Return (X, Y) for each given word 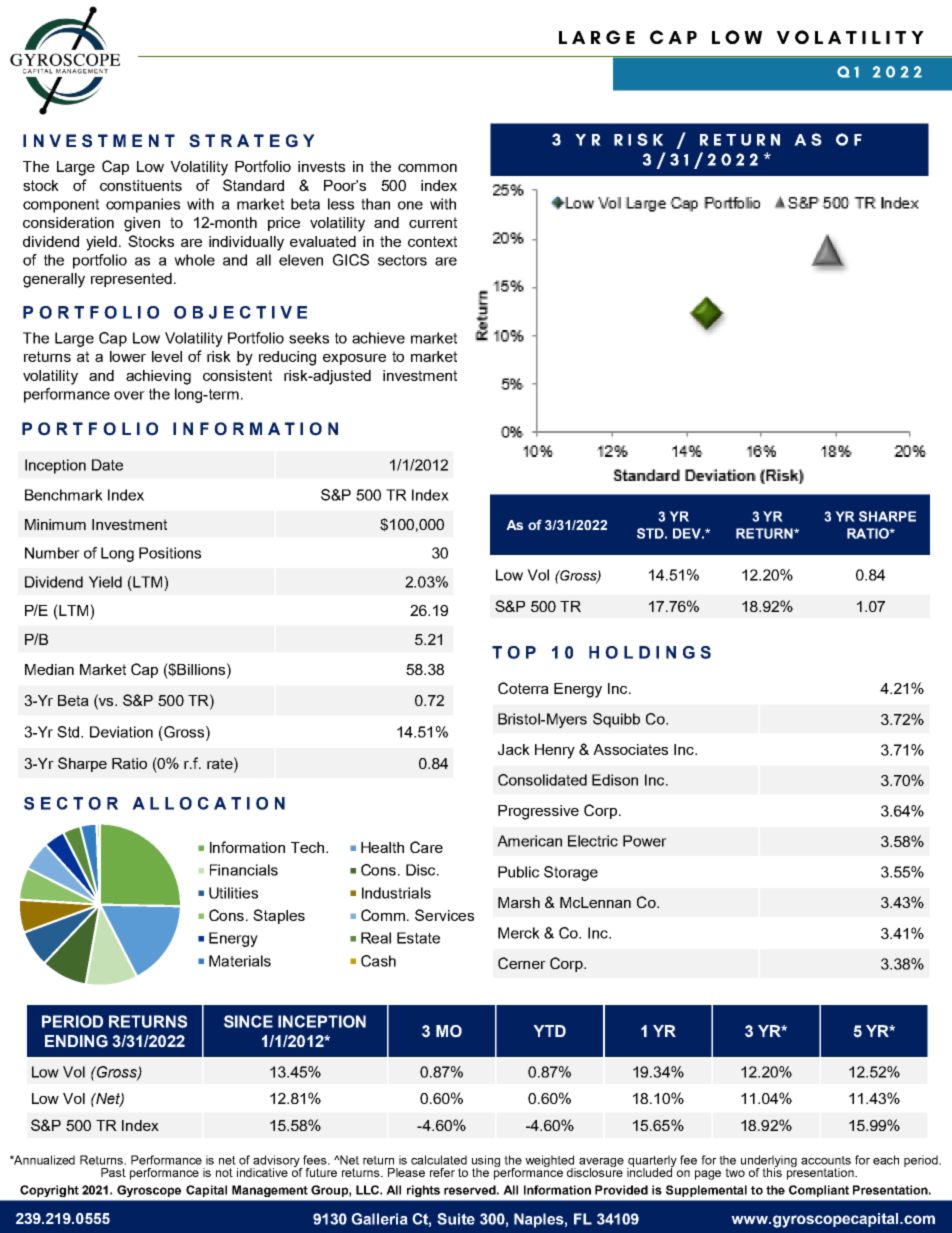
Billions (202, 669)
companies (143, 205)
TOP (514, 652)
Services (444, 915)
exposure (354, 359)
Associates (630, 749)
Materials (240, 961)
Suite (456, 1219)
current (433, 222)
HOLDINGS (650, 652)
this (772, 1171)
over (129, 395)
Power (645, 841)
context (432, 241)
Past (113, 1172)
